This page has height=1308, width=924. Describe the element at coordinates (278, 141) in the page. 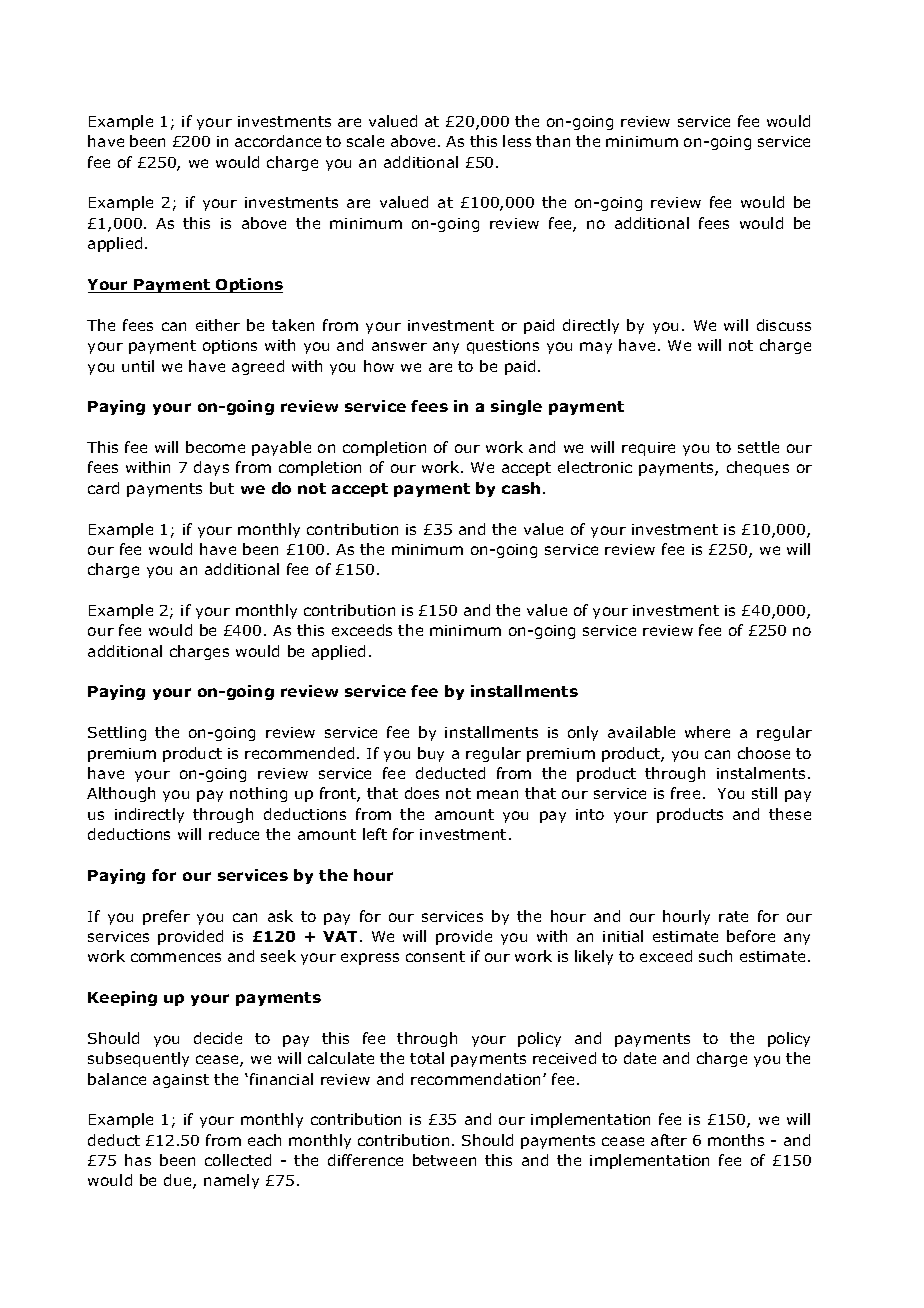

I see `accordance` at that location.
